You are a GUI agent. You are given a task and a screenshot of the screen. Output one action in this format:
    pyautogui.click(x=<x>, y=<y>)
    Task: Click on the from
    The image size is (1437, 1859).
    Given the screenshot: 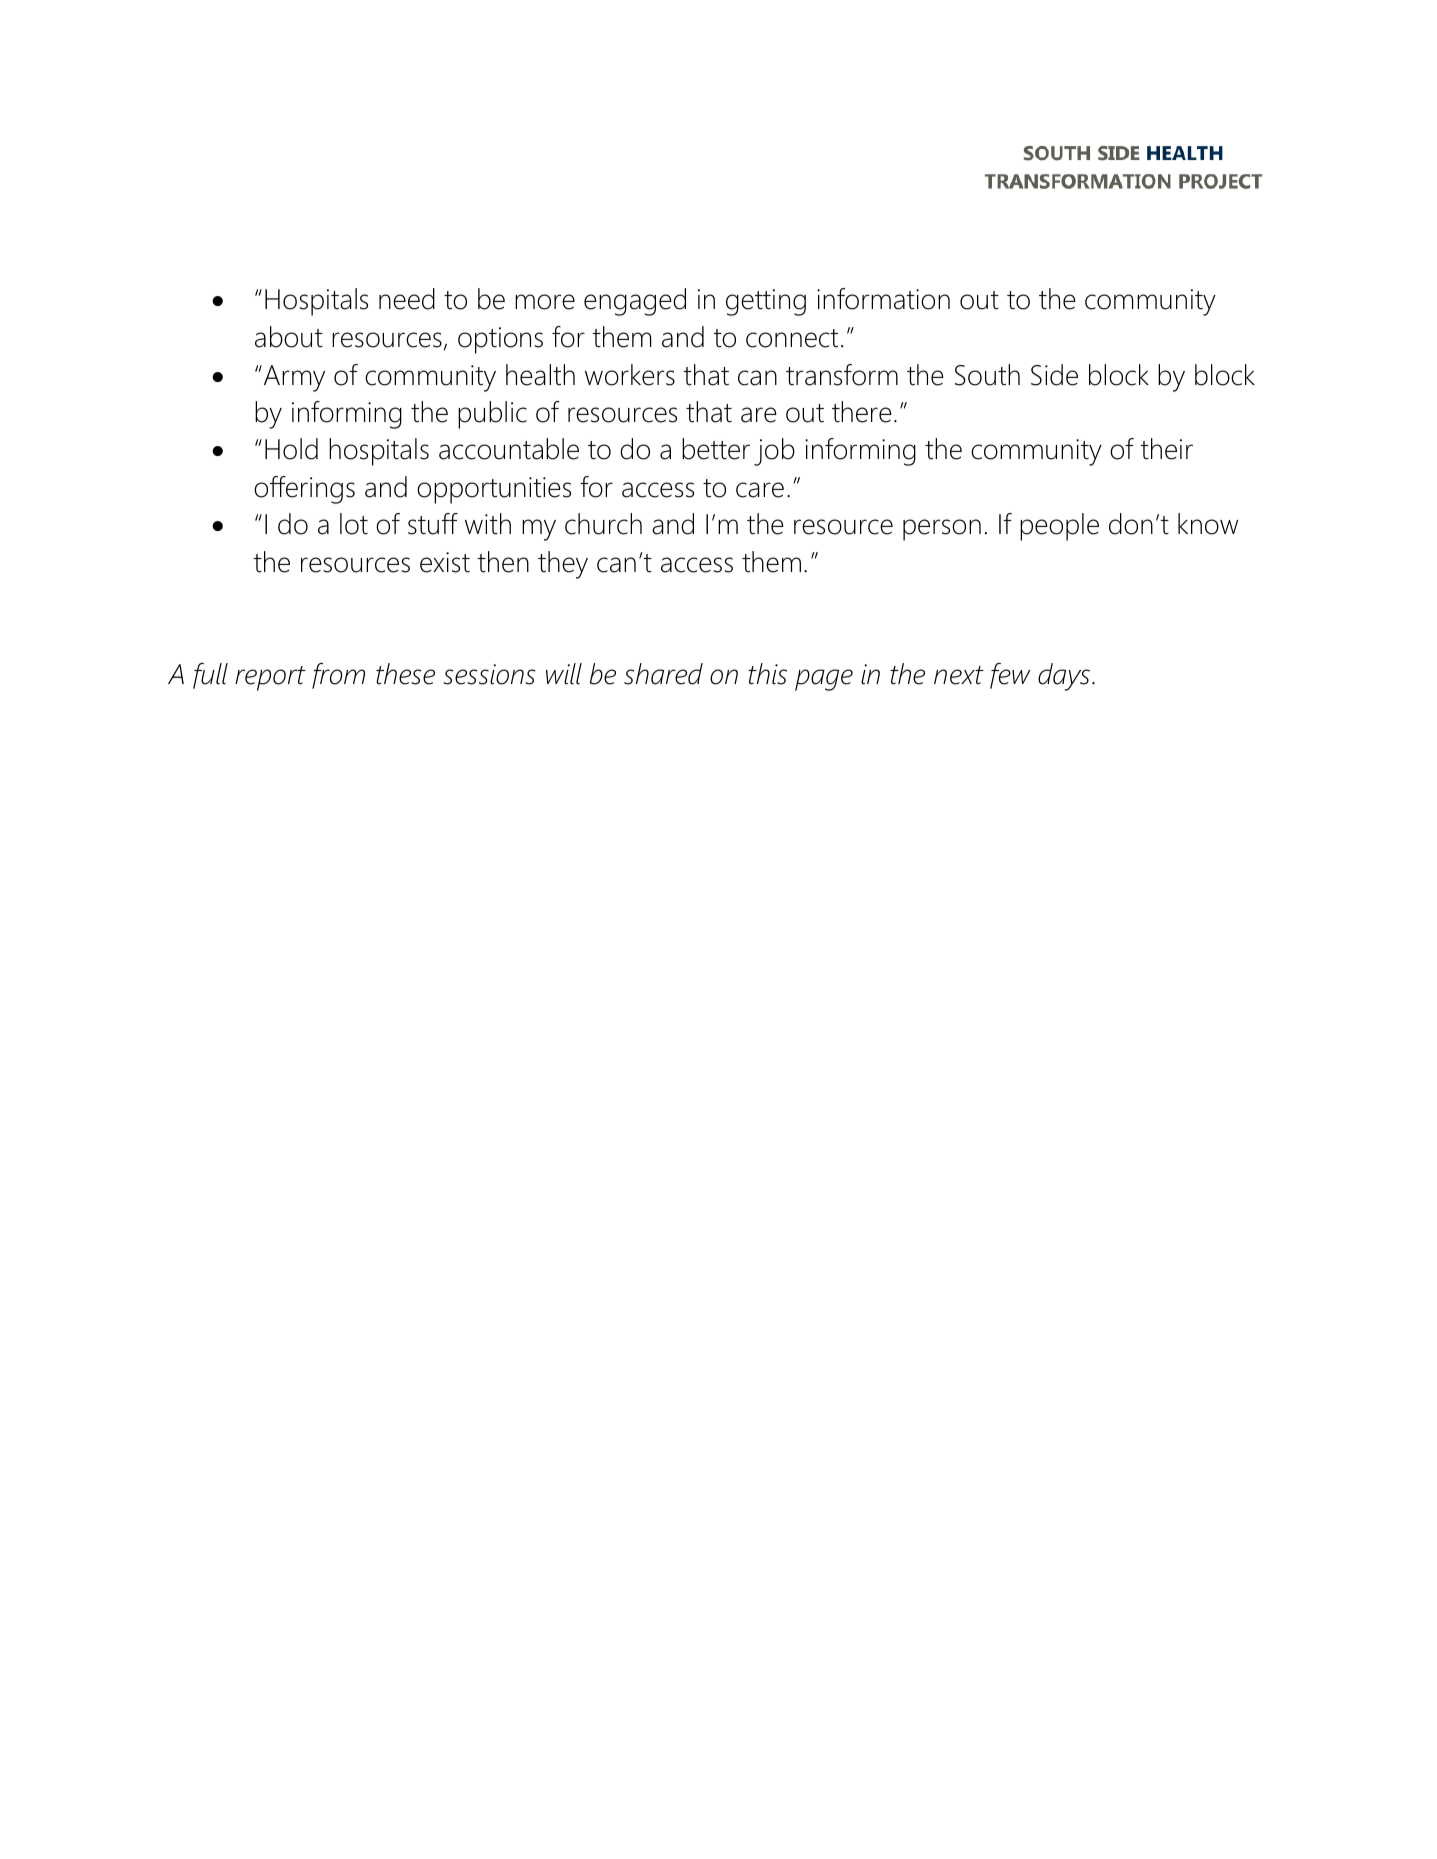 What is the action you would take?
    pyautogui.click(x=338, y=676)
